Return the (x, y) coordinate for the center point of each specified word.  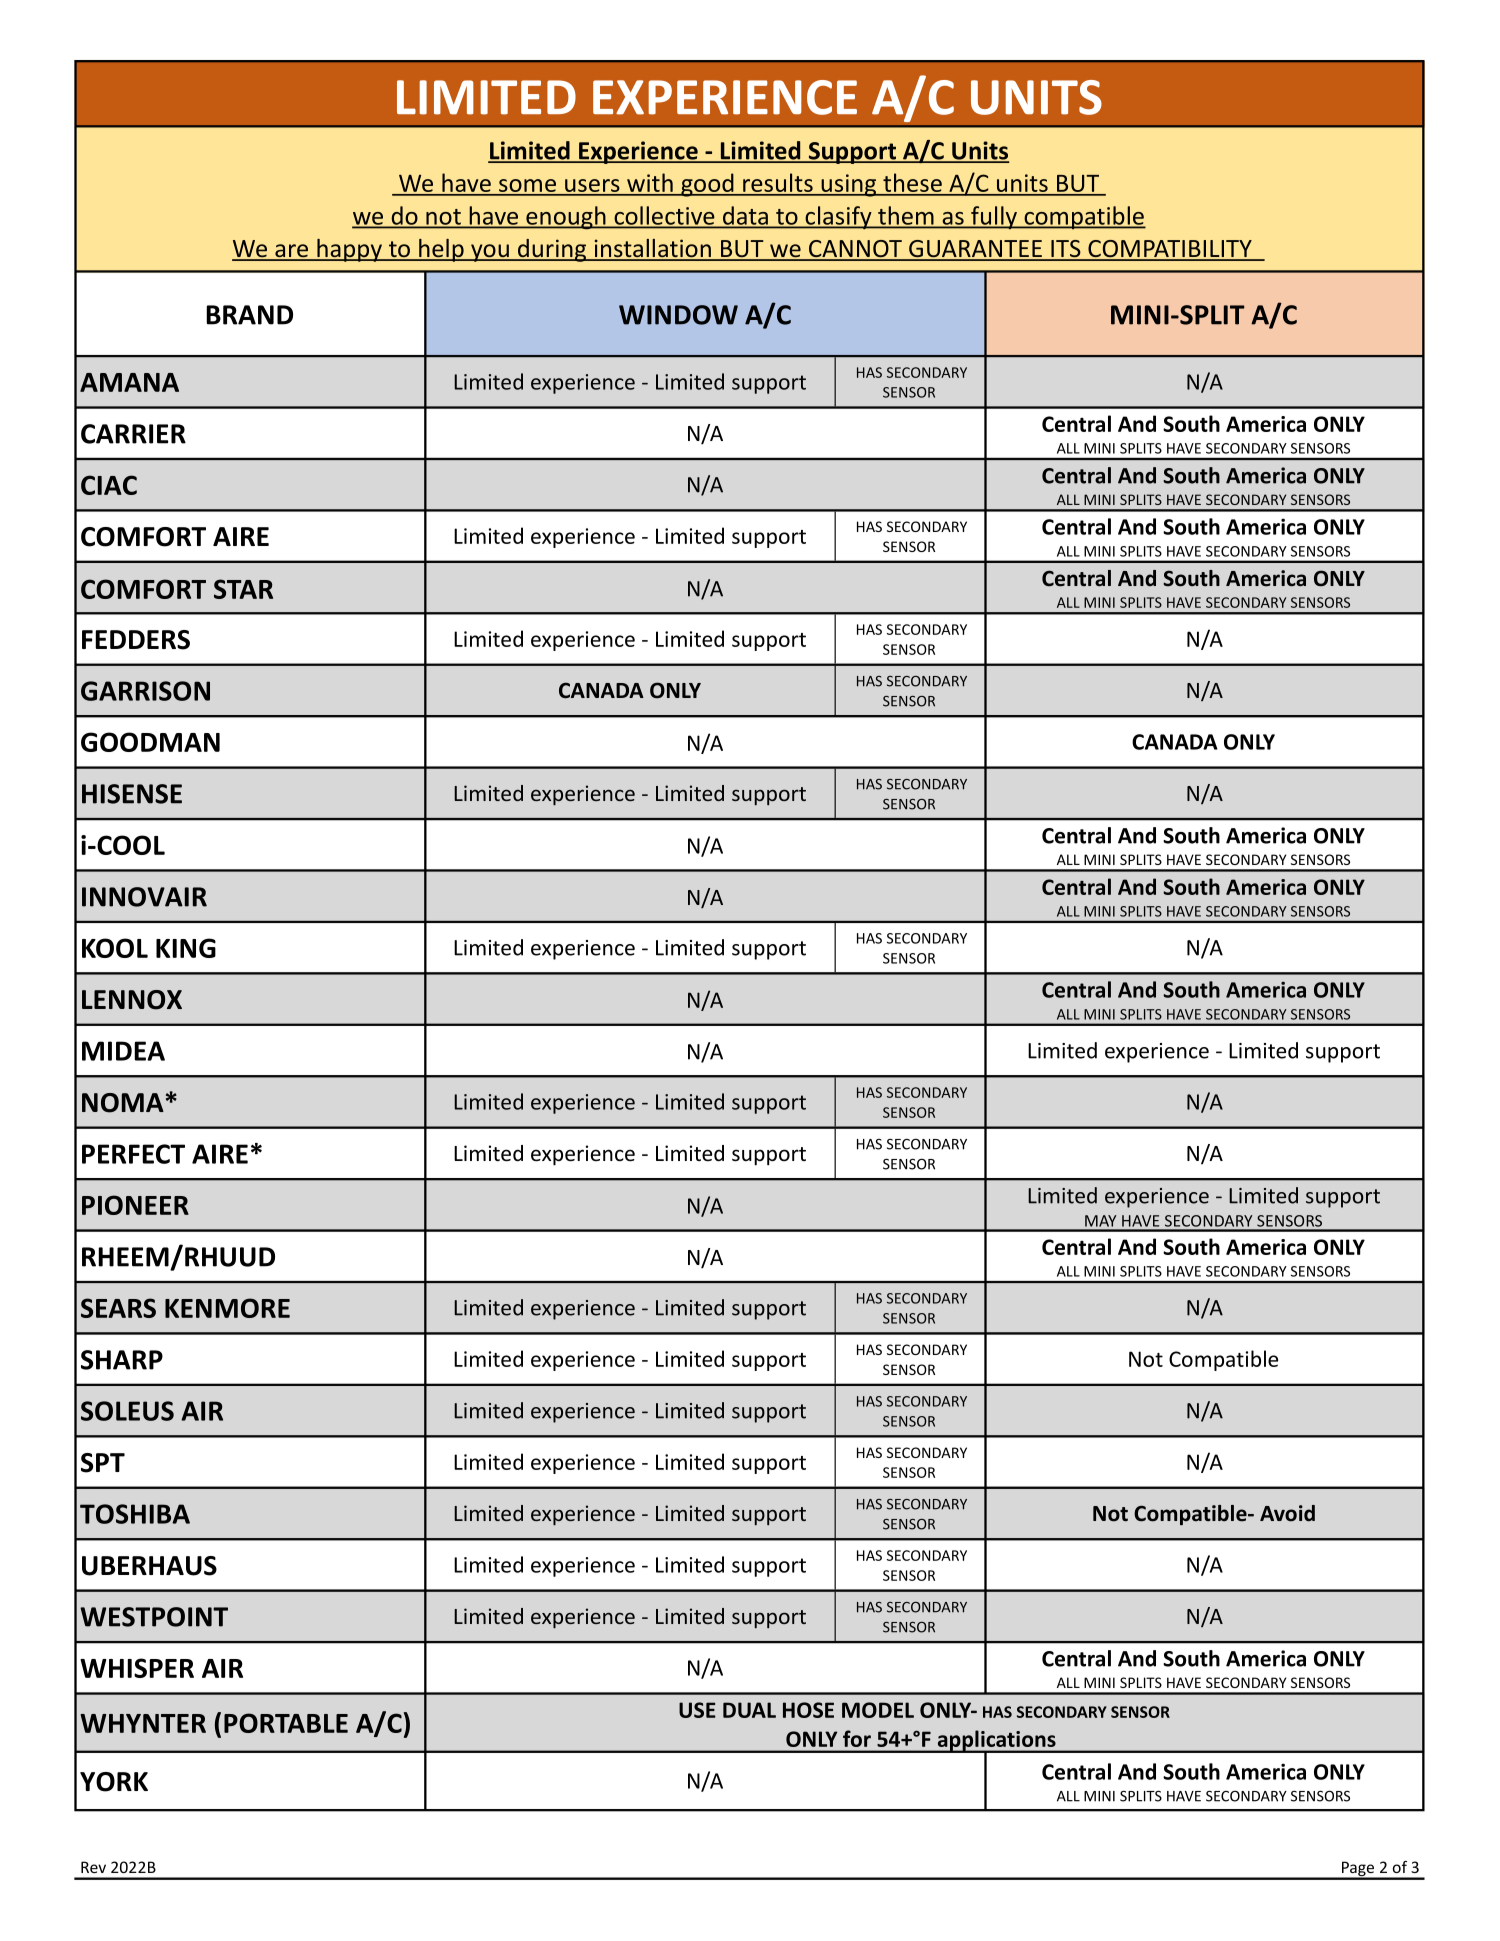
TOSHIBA (135, 1514)
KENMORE (227, 1308)
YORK (114, 1782)
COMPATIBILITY (1170, 250)
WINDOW (678, 315)
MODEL (878, 1710)
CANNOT (855, 250)
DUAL (749, 1710)
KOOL (115, 948)
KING (186, 948)
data (745, 216)
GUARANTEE (975, 250)
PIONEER (135, 1205)
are (292, 252)
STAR (243, 589)
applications (996, 1741)
